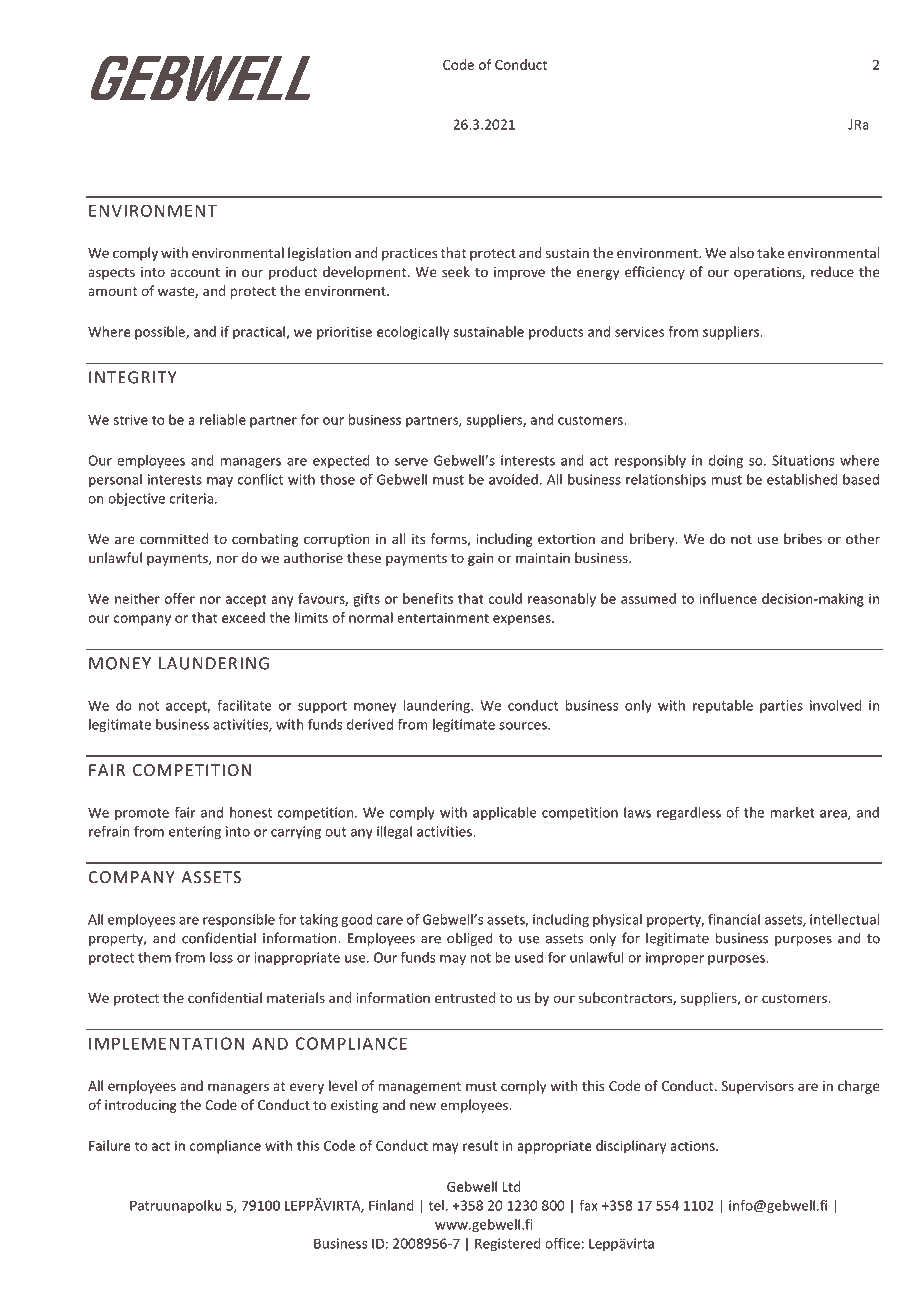 The image size is (924, 1308). I want to click on Registered, so click(508, 1245).
